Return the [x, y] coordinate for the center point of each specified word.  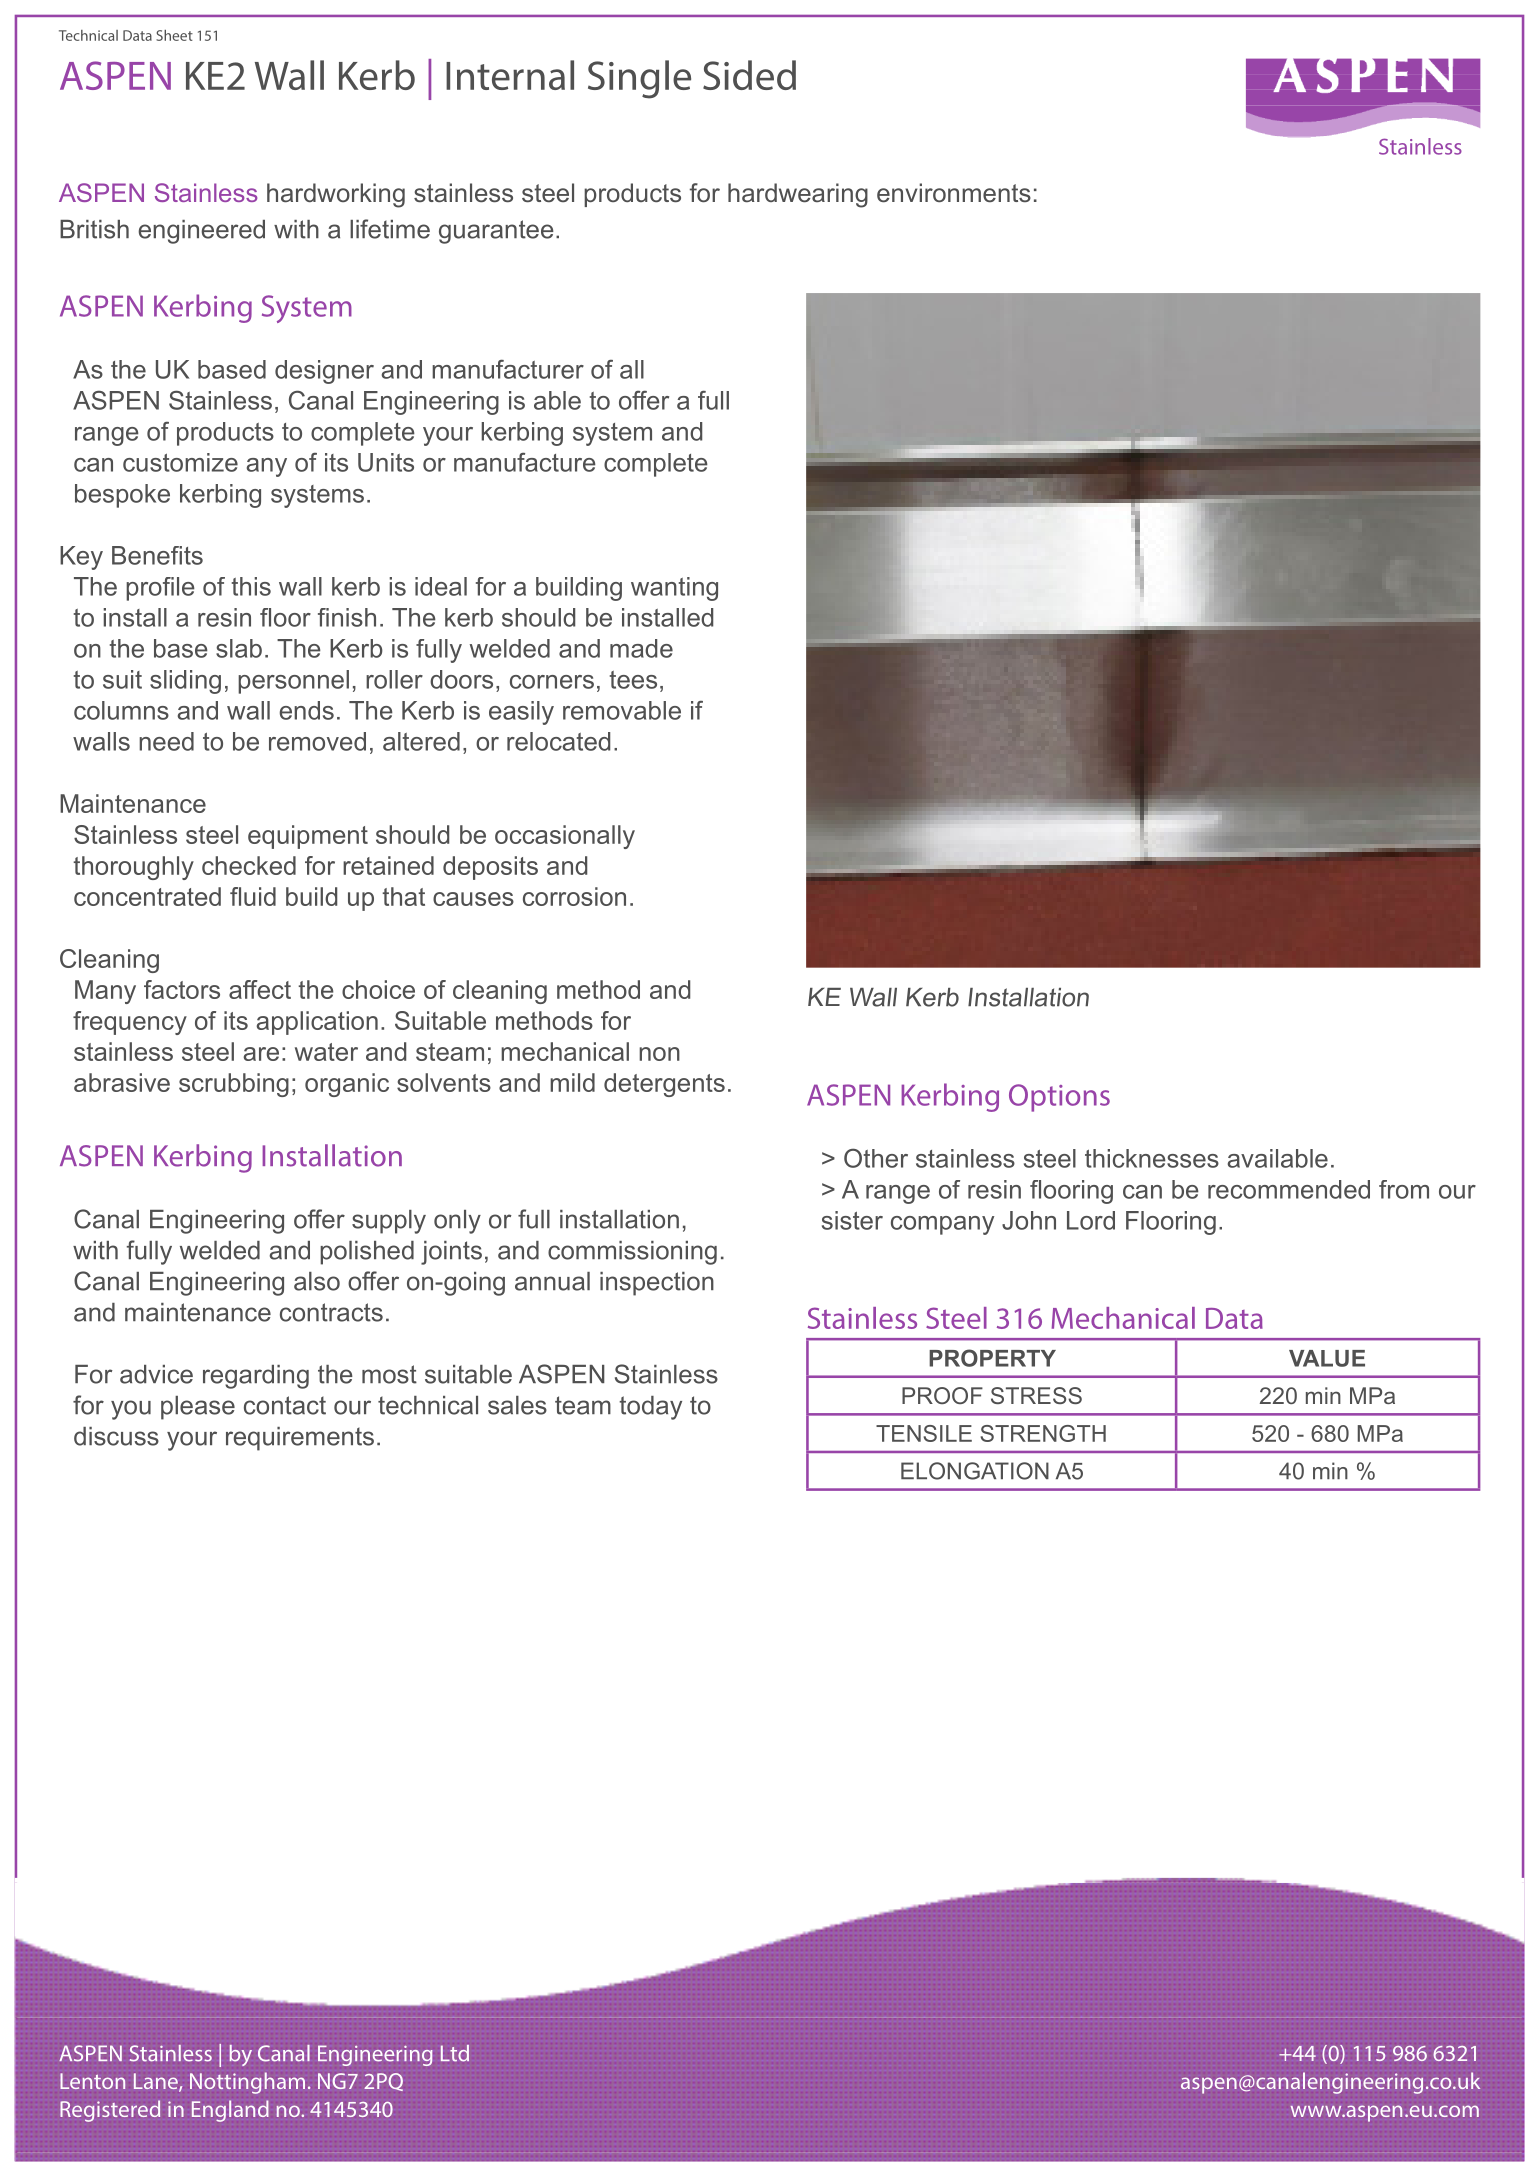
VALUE [1327, 1358]
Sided [749, 75]
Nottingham [247, 2083]
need [166, 741]
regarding [256, 1377]
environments [954, 193]
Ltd [455, 2053]
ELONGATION [975, 1471]
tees [633, 680]
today [650, 1408]
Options [1059, 1098]
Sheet [174, 35]
